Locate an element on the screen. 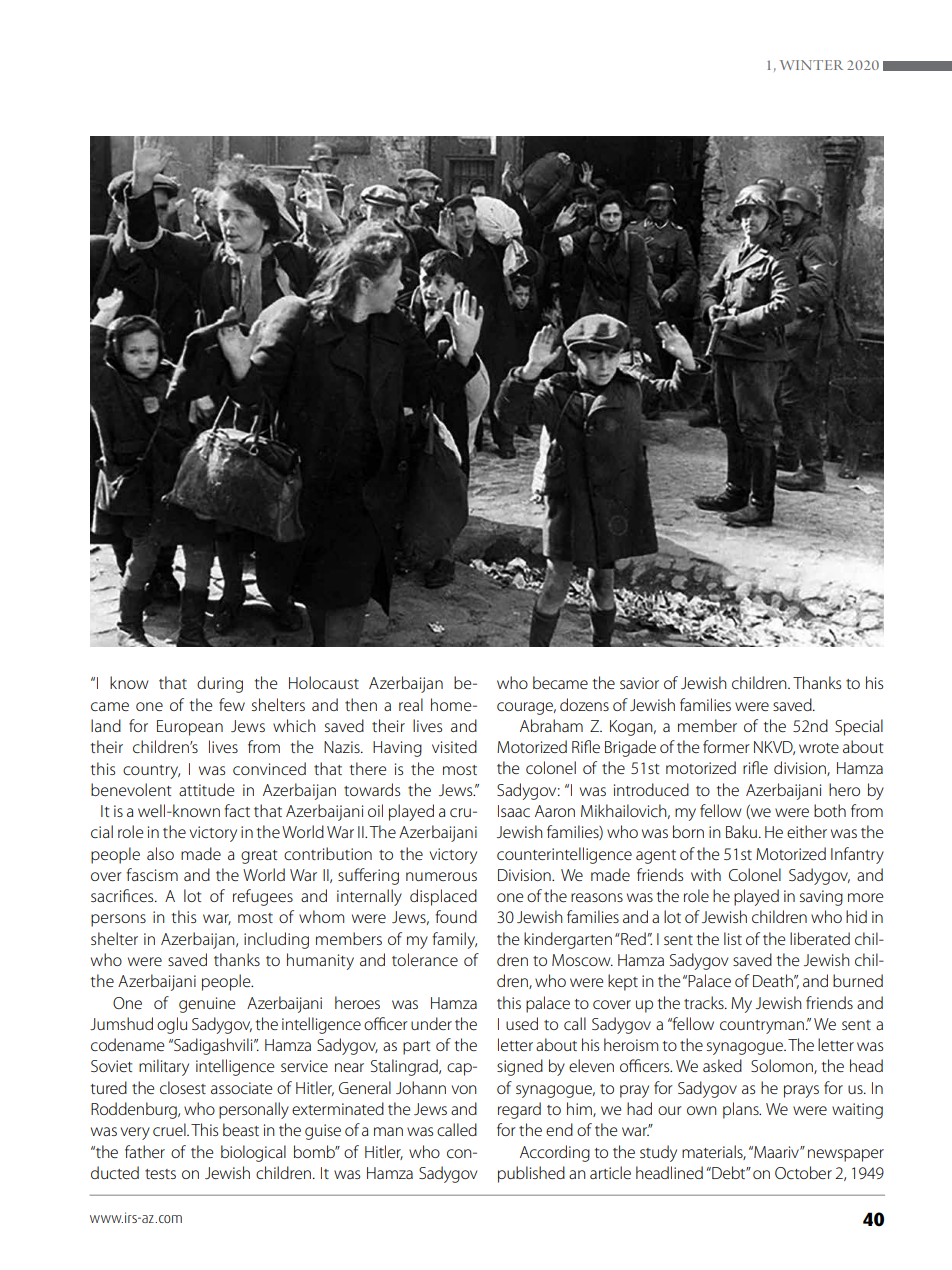 The width and height of the screenshot is (952, 1270). dozens is located at coordinates (584, 704).
